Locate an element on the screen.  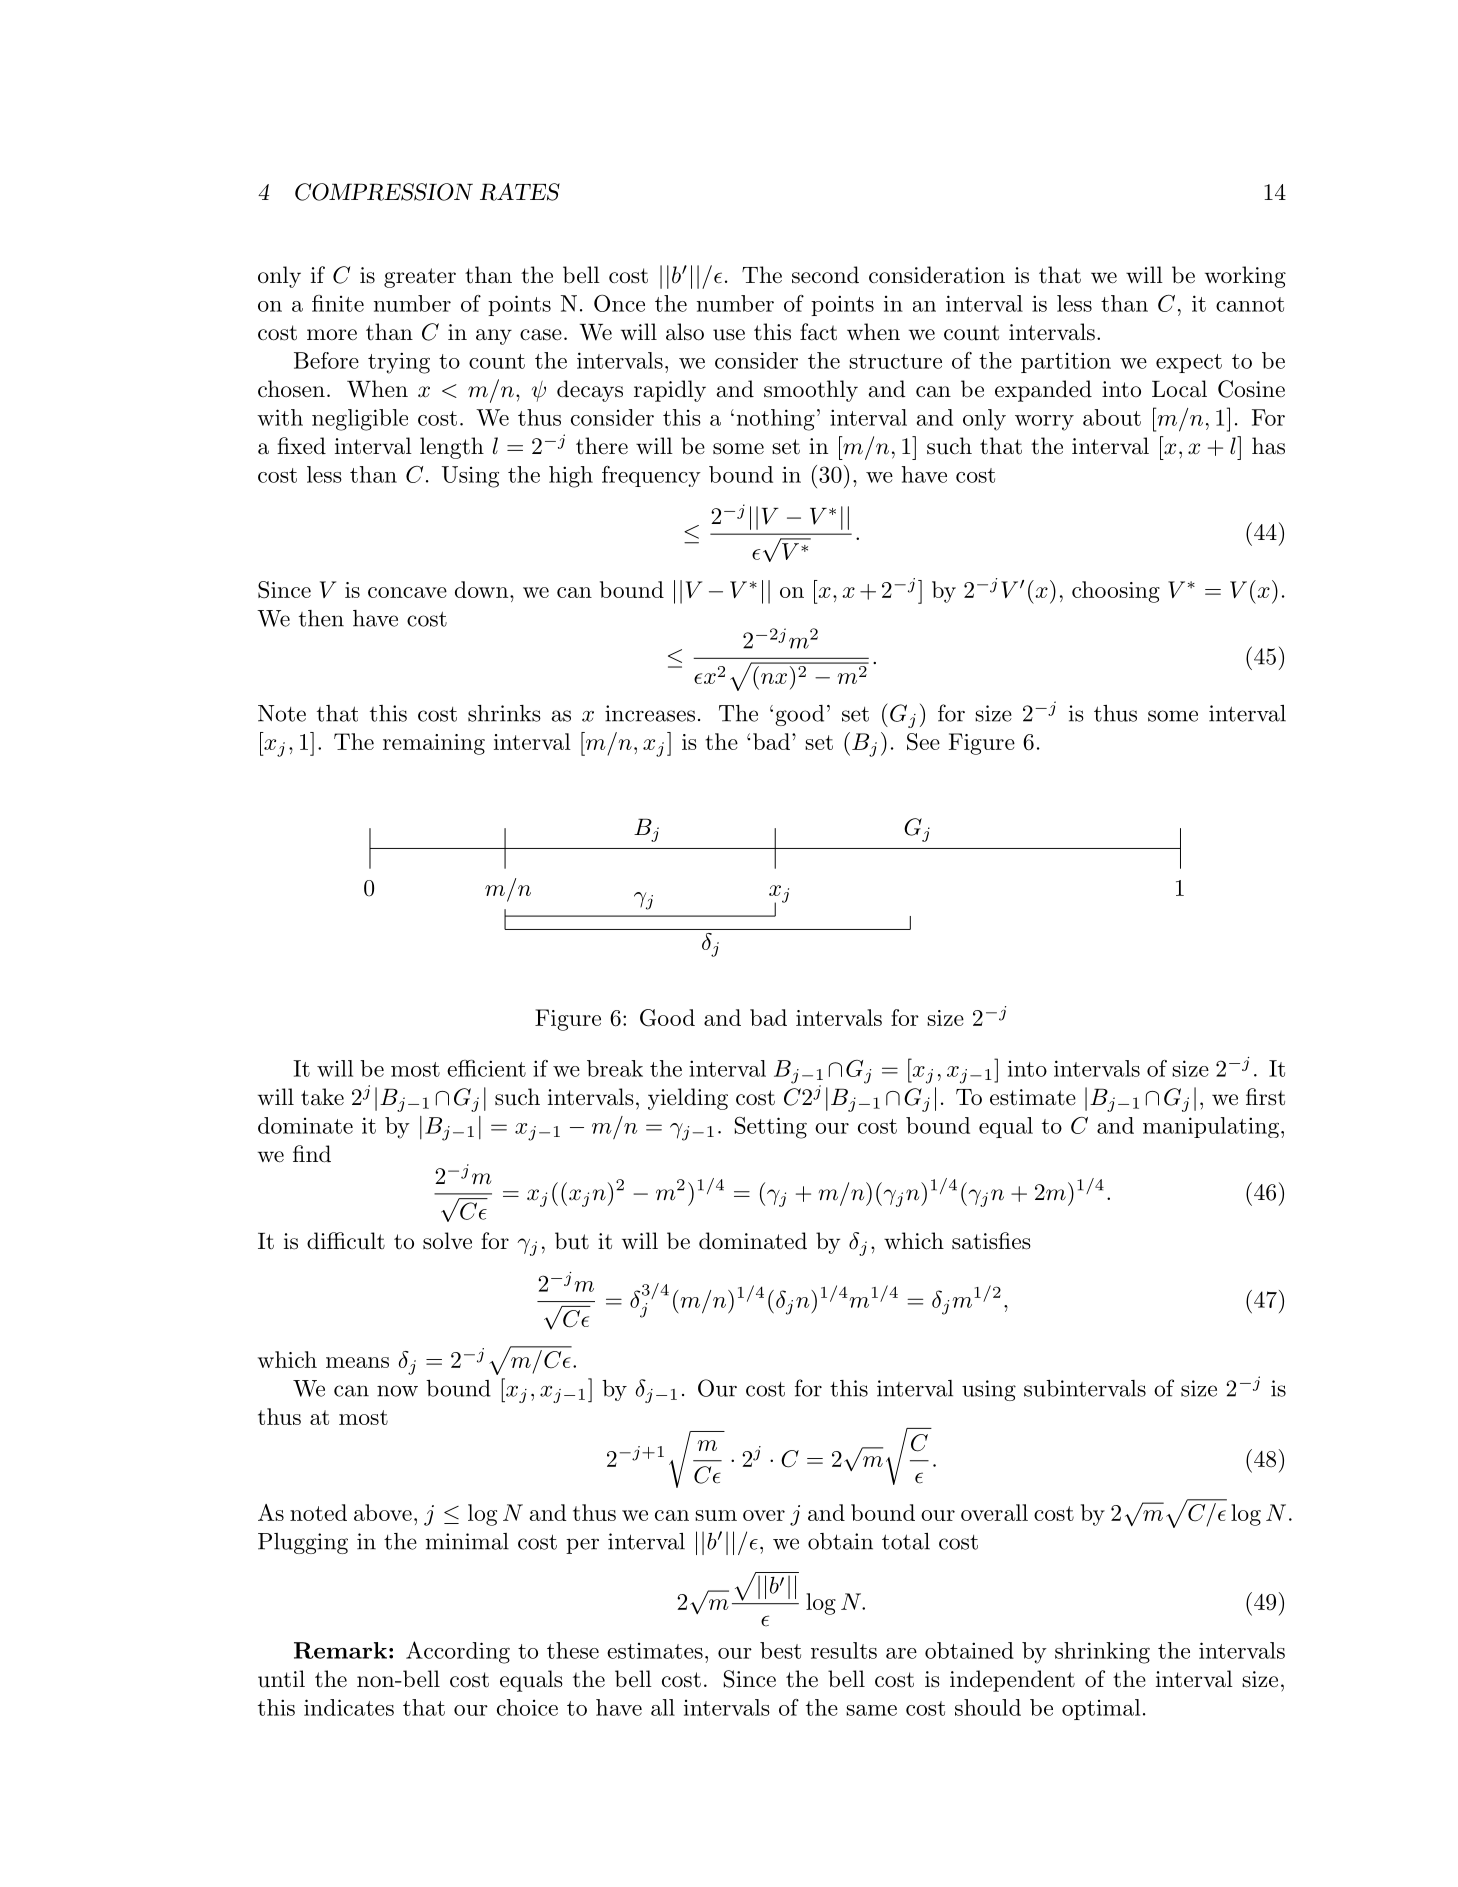
best is located at coordinates (780, 1650).
